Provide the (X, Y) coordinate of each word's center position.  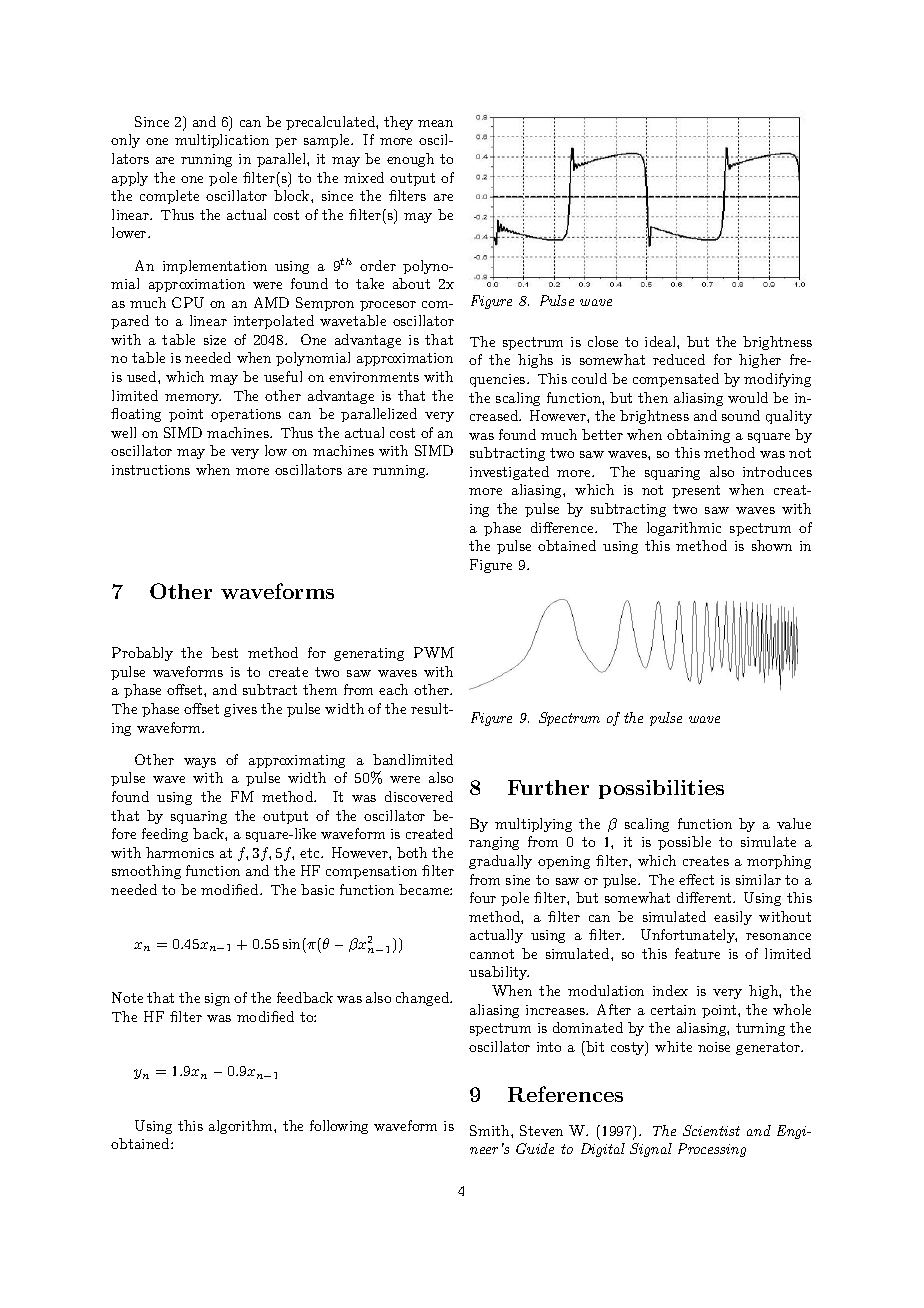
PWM (434, 652)
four (483, 897)
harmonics (180, 852)
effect (696, 879)
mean (435, 123)
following (339, 1127)
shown (772, 545)
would (748, 397)
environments (374, 377)
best (224, 652)
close (603, 341)
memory (193, 399)
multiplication (222, 141)
